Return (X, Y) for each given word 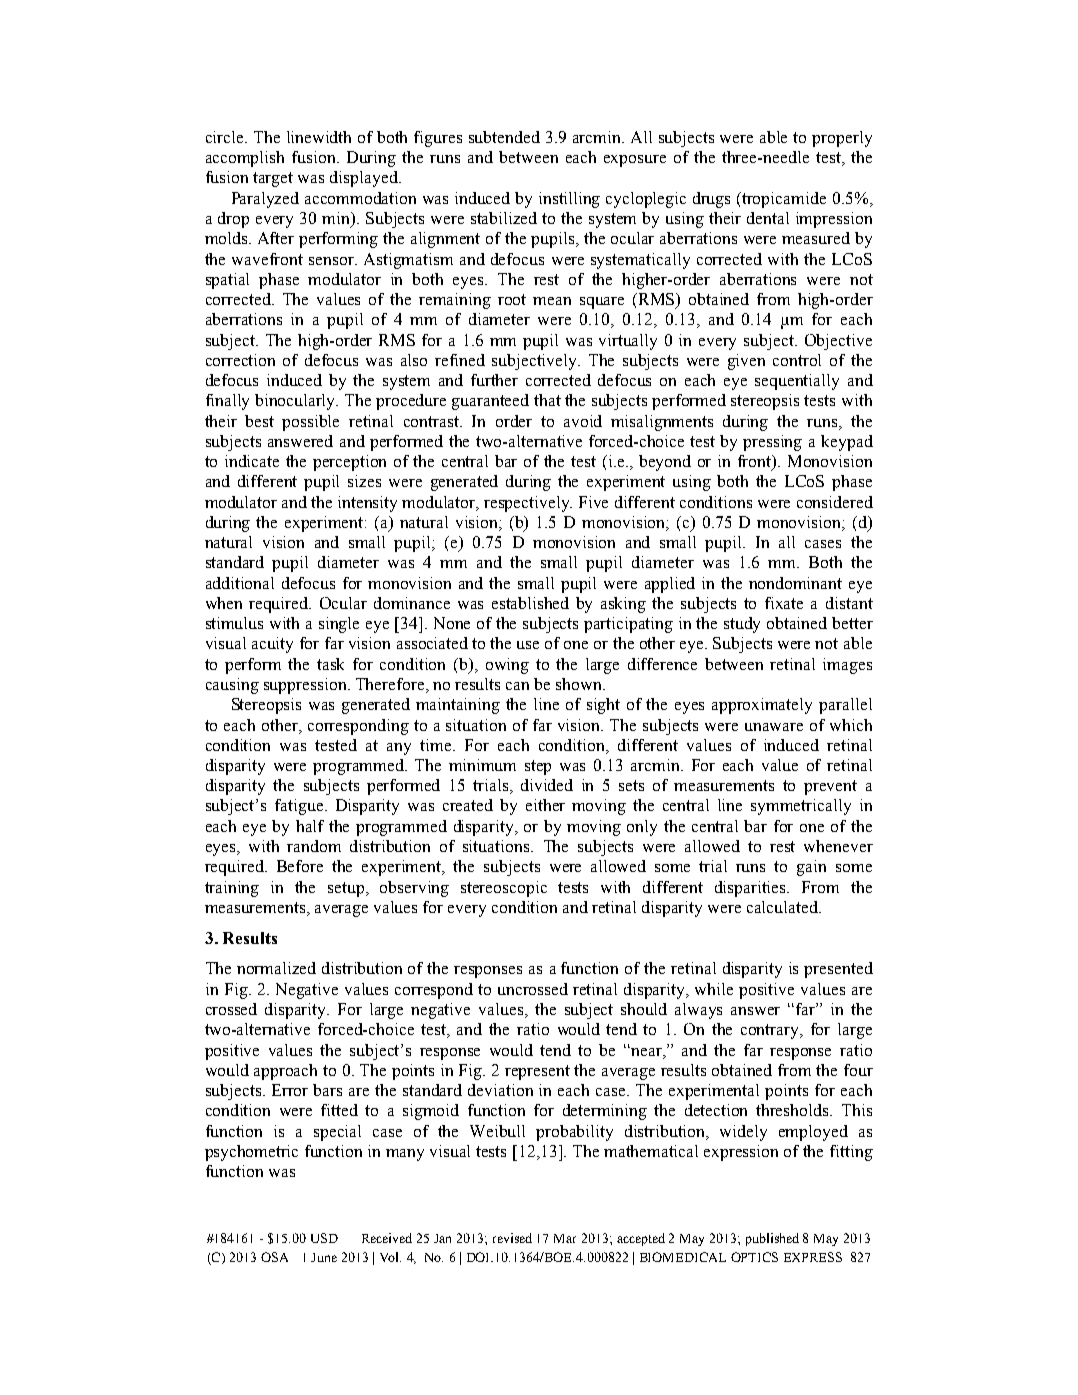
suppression (306, 686)
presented (838, 970)
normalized (276, 968)
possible (310, 423)
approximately (762, 706)
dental (768, 218)
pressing (772, 443)
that (547, 400)
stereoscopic (504, 889)
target (273, 179)
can (517, 686)
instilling (569, 200)
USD (324, 1238)
